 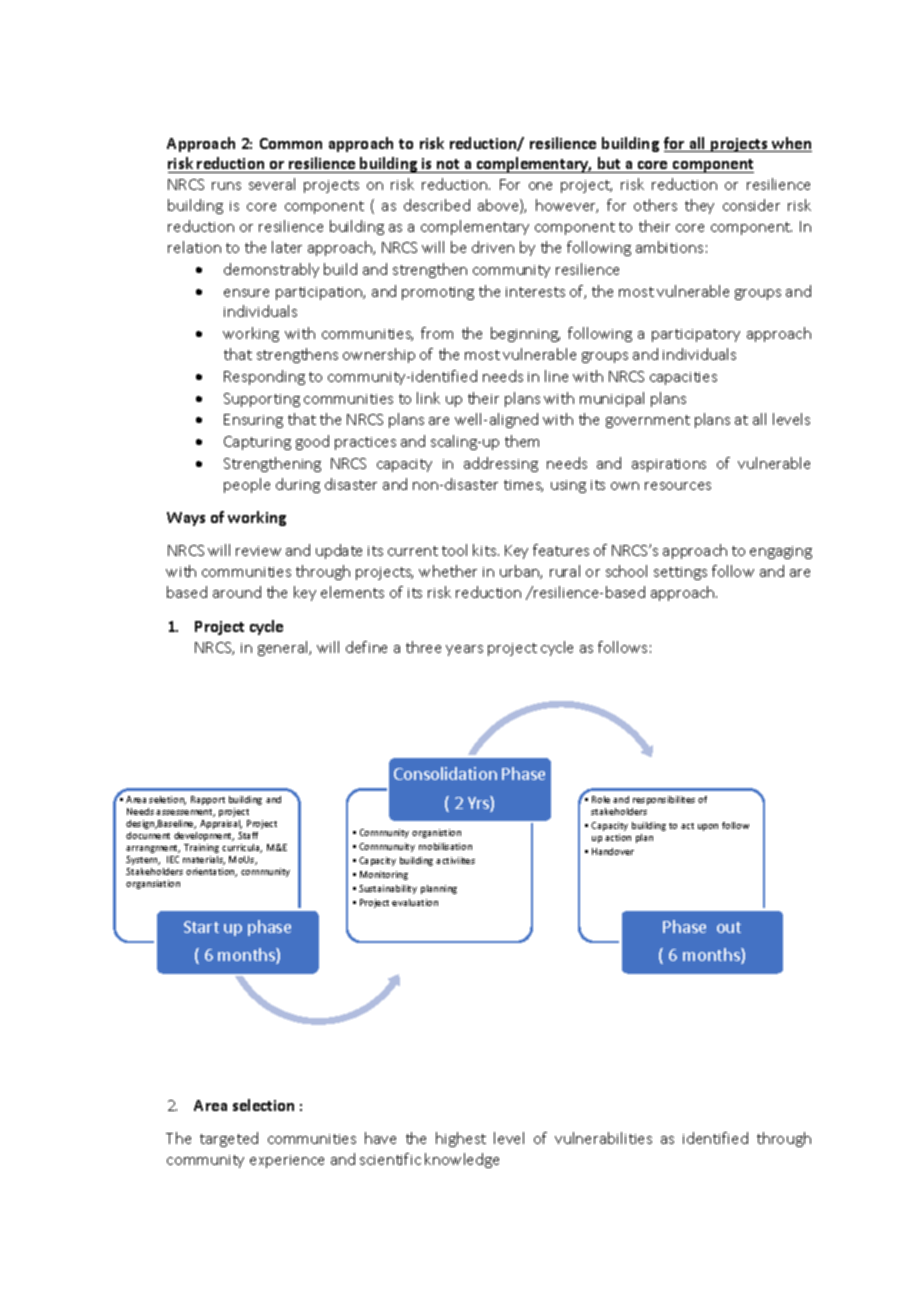 I want to click on they, so click(x=699, y=206).
